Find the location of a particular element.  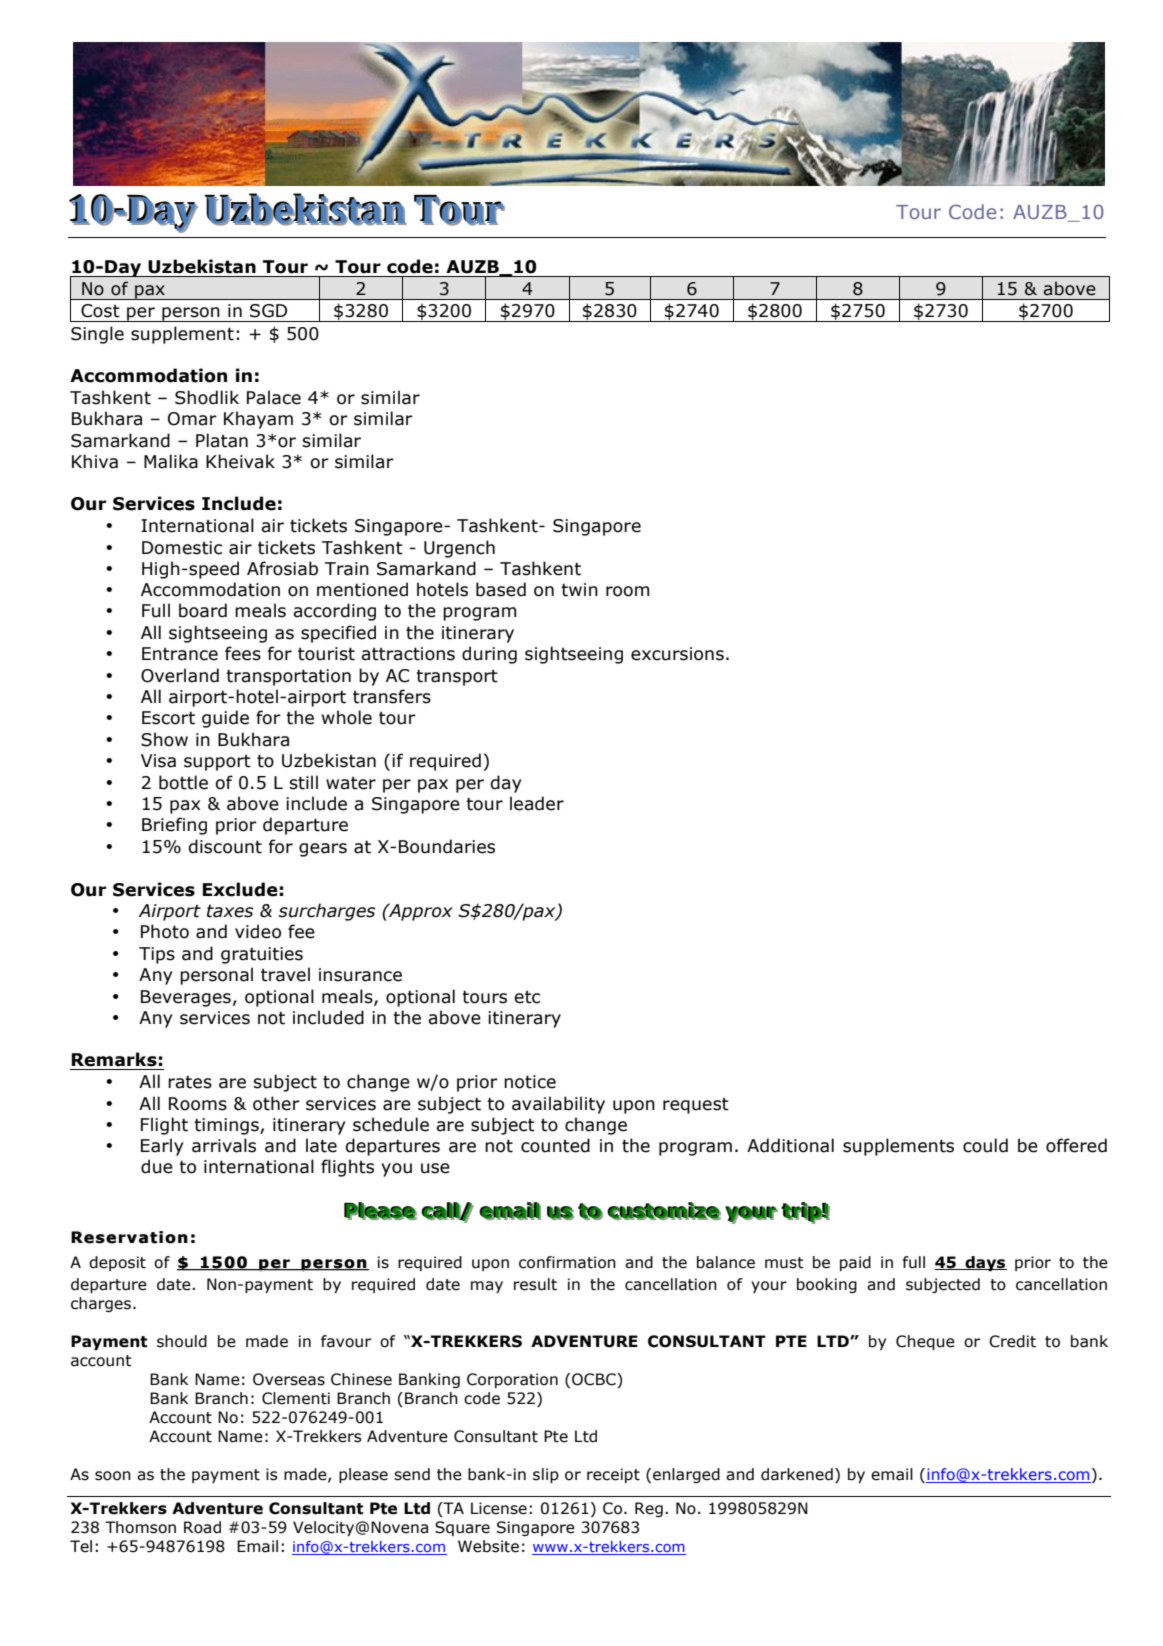

Road is located at coordinates (202, 1527).
